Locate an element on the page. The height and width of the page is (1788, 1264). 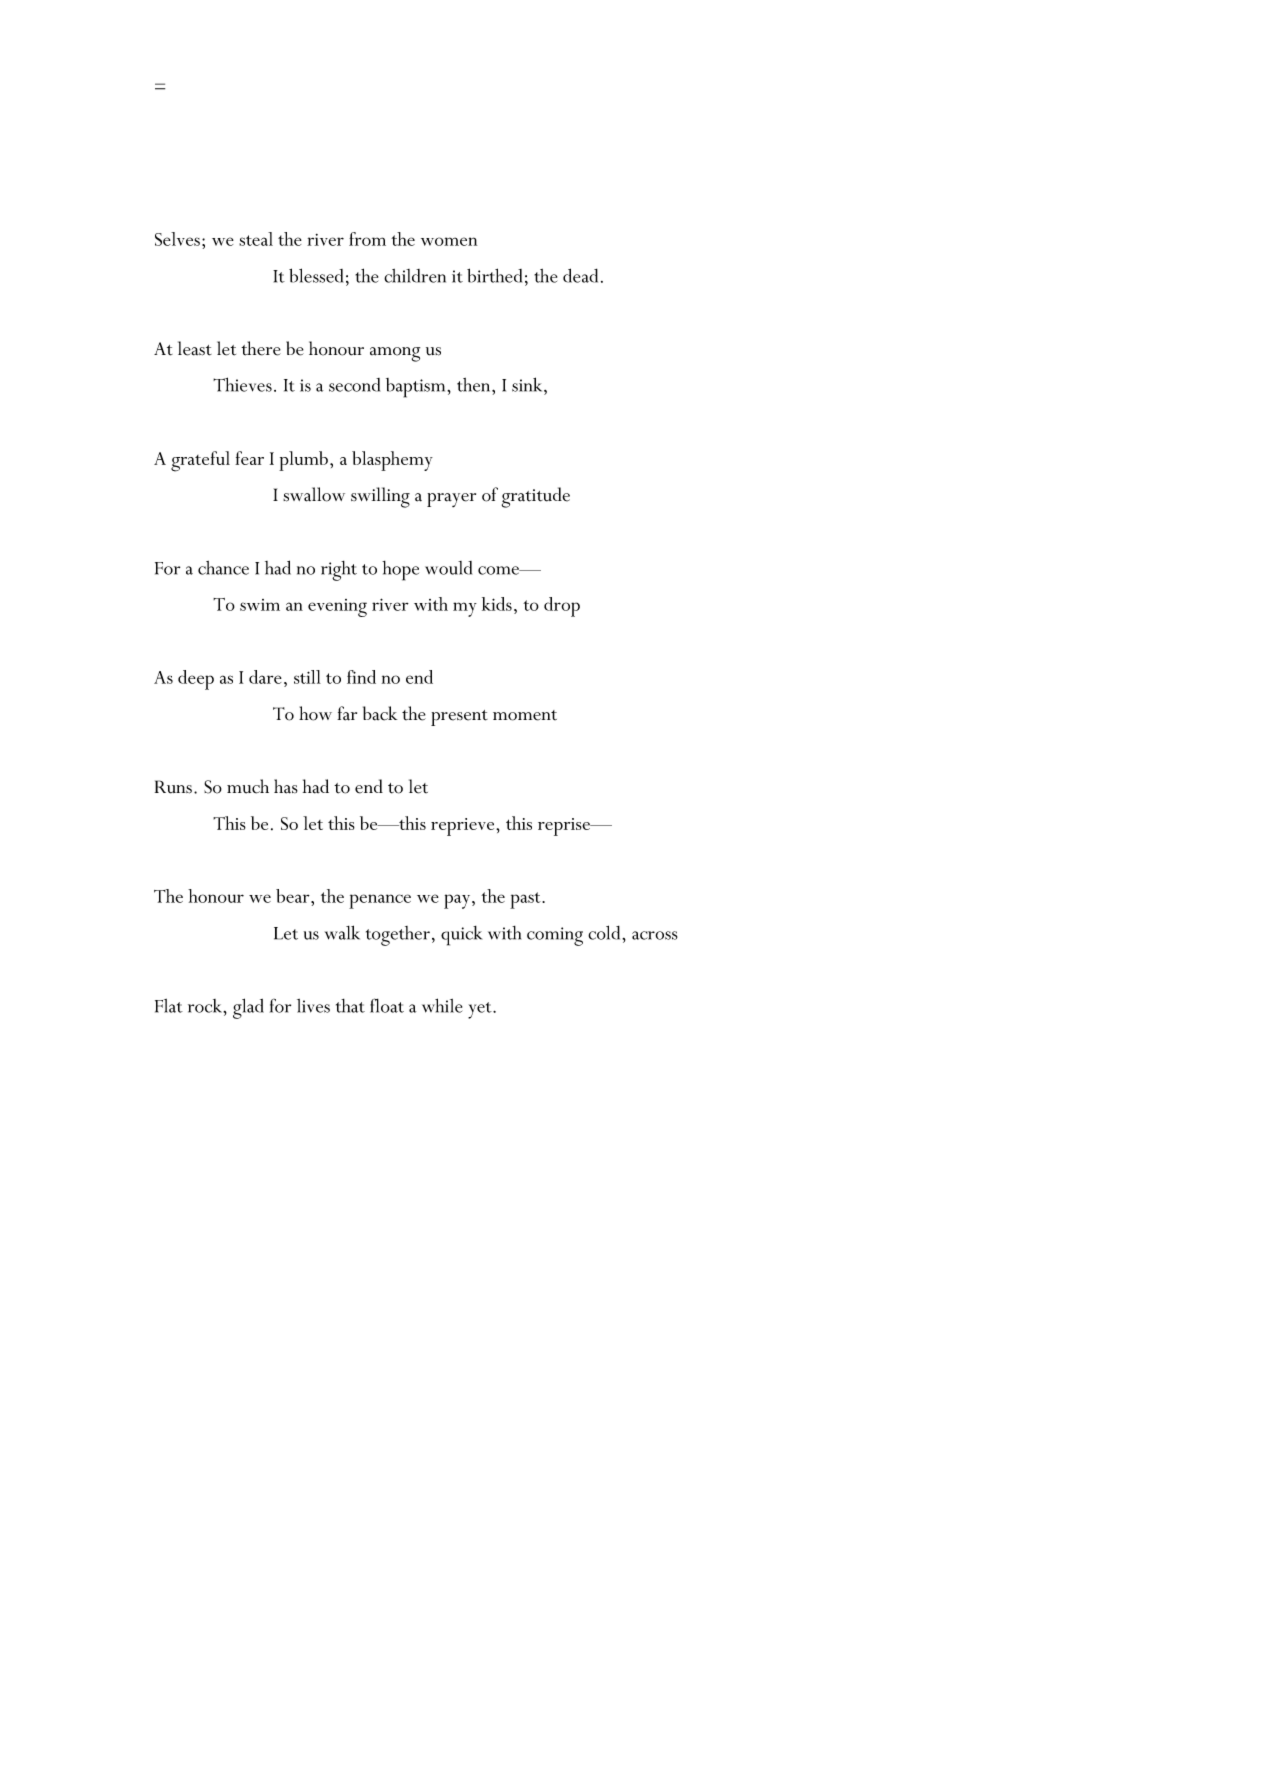
dead is located at coordinates (580, 275).
